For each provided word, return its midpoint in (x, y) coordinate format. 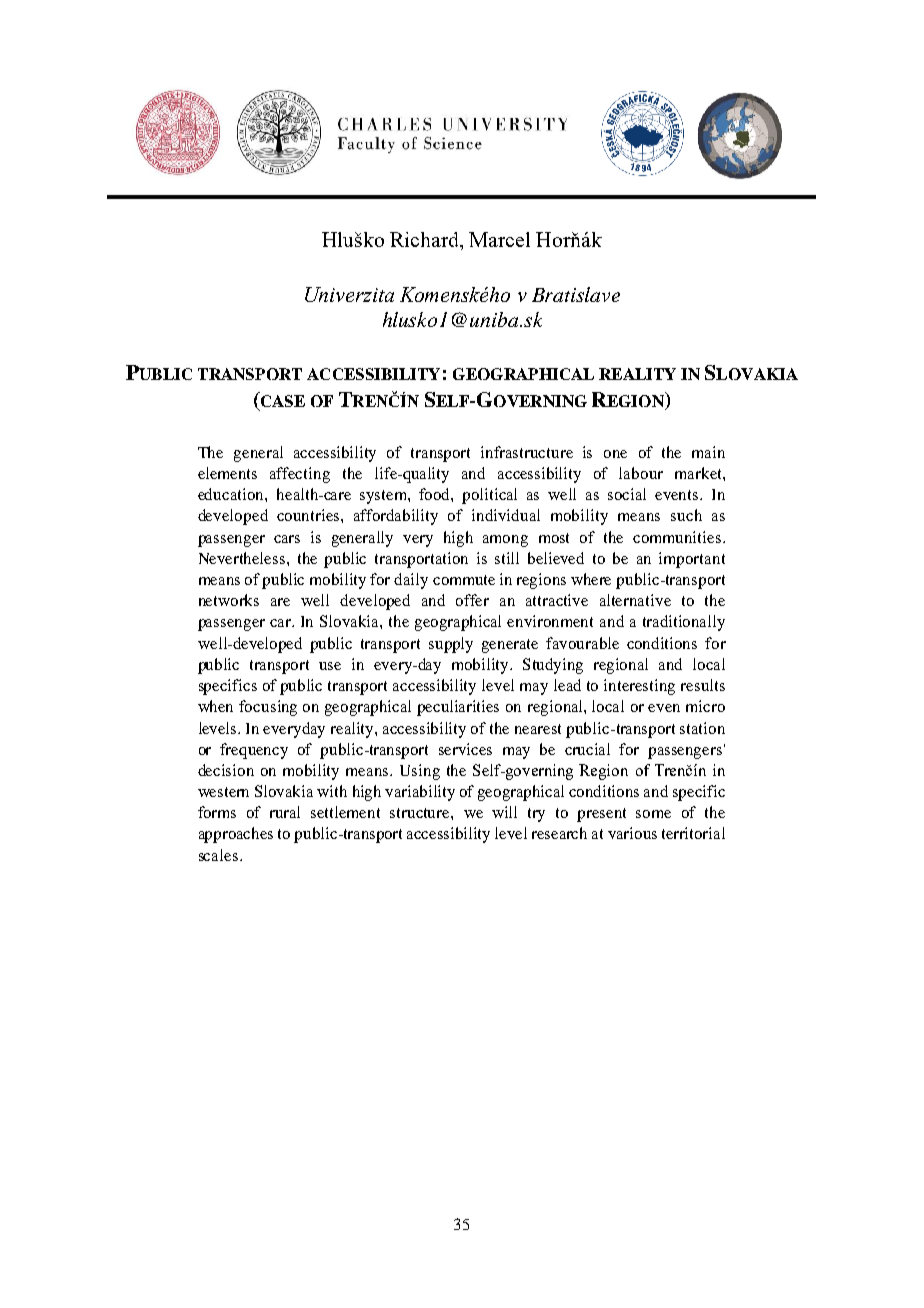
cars (287, 539)
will (504, 812)
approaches (236, 835)
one (615, 454)
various (632, 833)
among (505, 541)
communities (677, 537)
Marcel (499, 239)
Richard (426, 241)
